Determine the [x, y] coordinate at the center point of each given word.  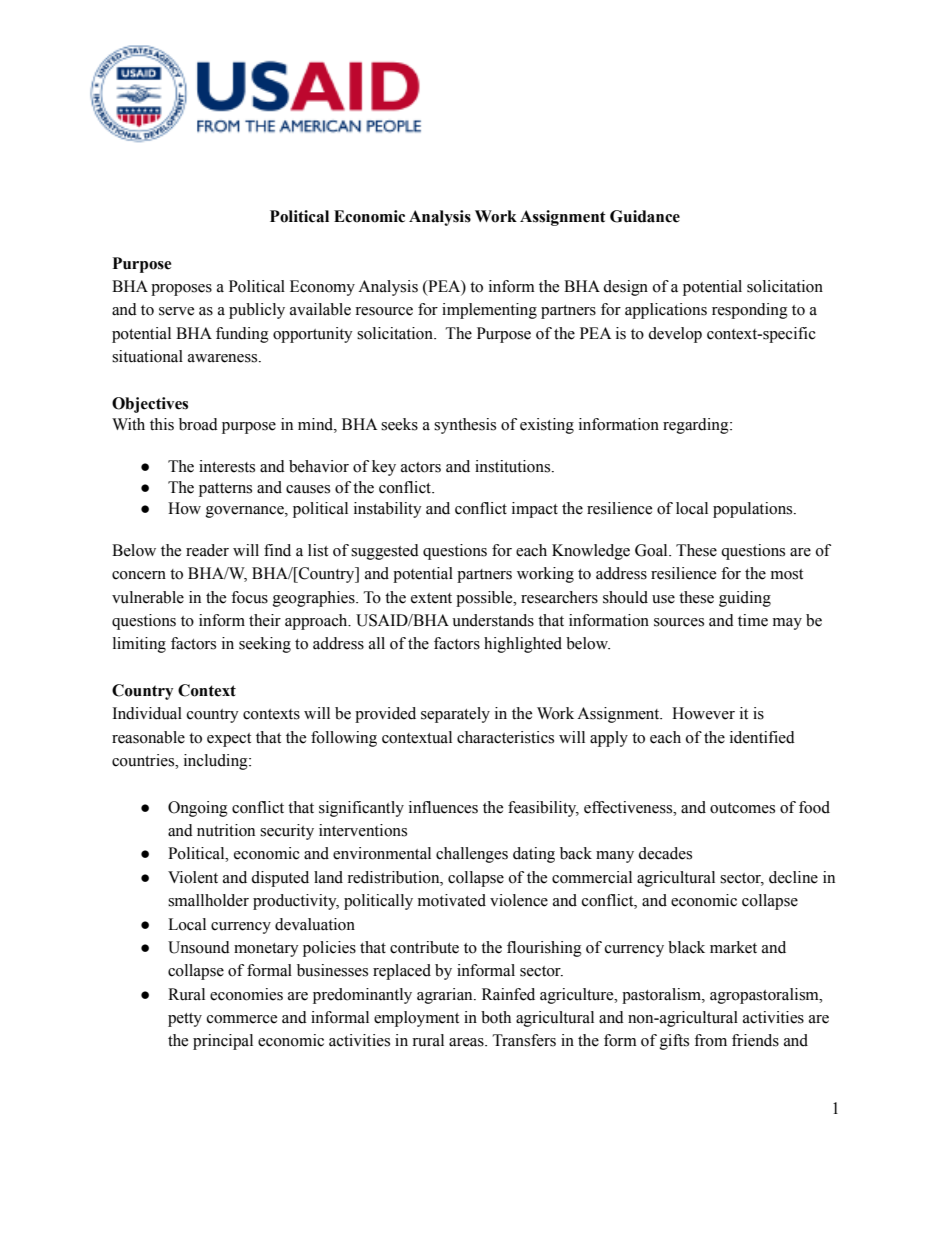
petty [185, 1020]
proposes [181, 290]
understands [493, 620]
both [496, 1017]
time [753, 620]
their [265, 620]
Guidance [645, 216]
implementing [489, 311]
